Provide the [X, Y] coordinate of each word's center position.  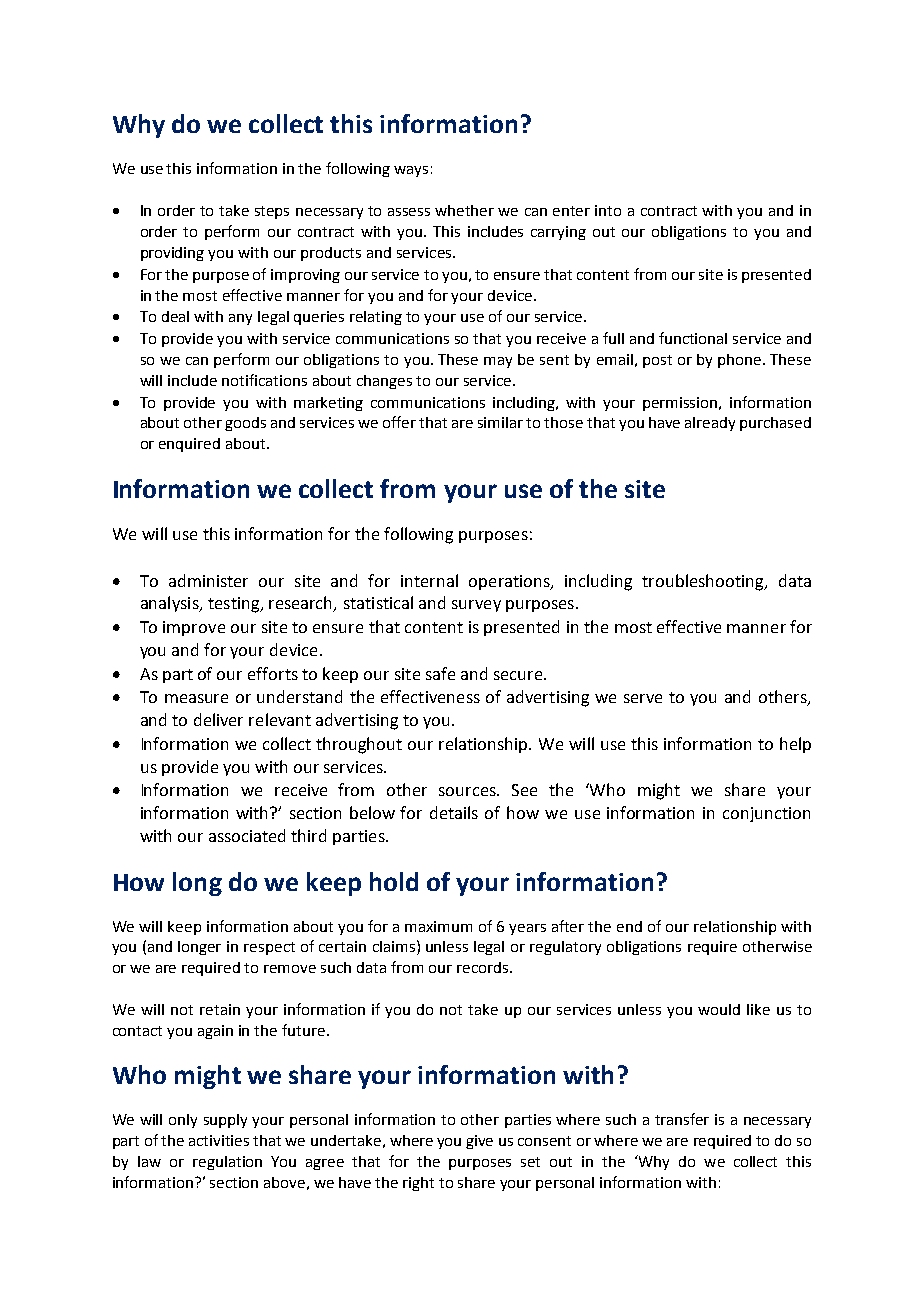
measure [196, 698]
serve [643, 698]
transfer [682, 1119]
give [479, 1142]
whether [464, 210]
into [608, 210]
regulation [227, 1163]
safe [440, 673]
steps [272, 212]
